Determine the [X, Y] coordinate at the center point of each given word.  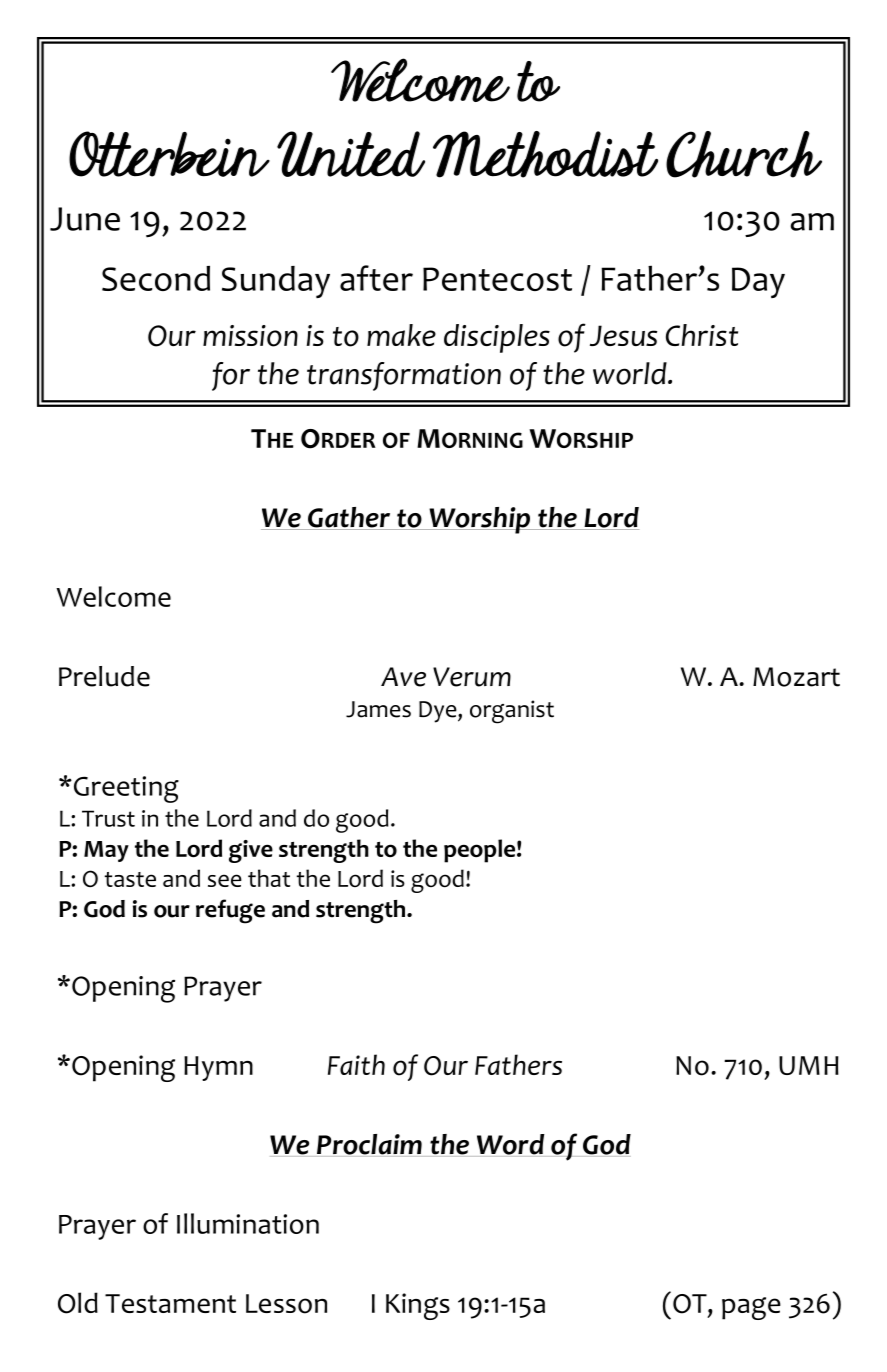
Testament [170, 1303]
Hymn [218, 1068]
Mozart [796, 677]
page [751, 1308]
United [351, 154]
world [631, 373]
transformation [404, 376]
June [85, 219]
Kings [418, 1306]
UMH [809, 1065]
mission [250, 336]
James [378, 709]
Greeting [125, 789]
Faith [356, 1064]
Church [744, 154]
